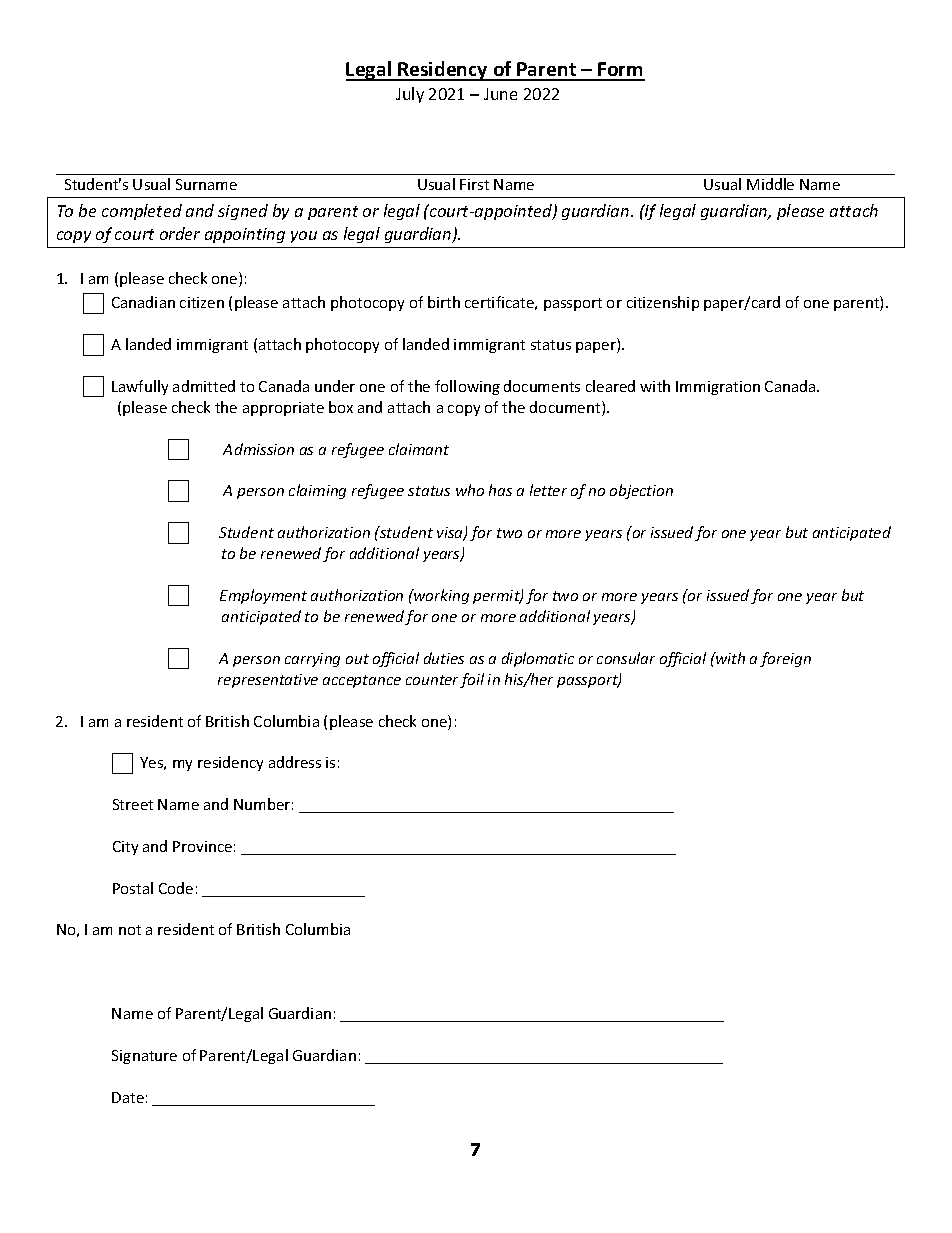  Describe the element at coordinates (770, 184) in the screenshot. I see `Middle` at that location.
